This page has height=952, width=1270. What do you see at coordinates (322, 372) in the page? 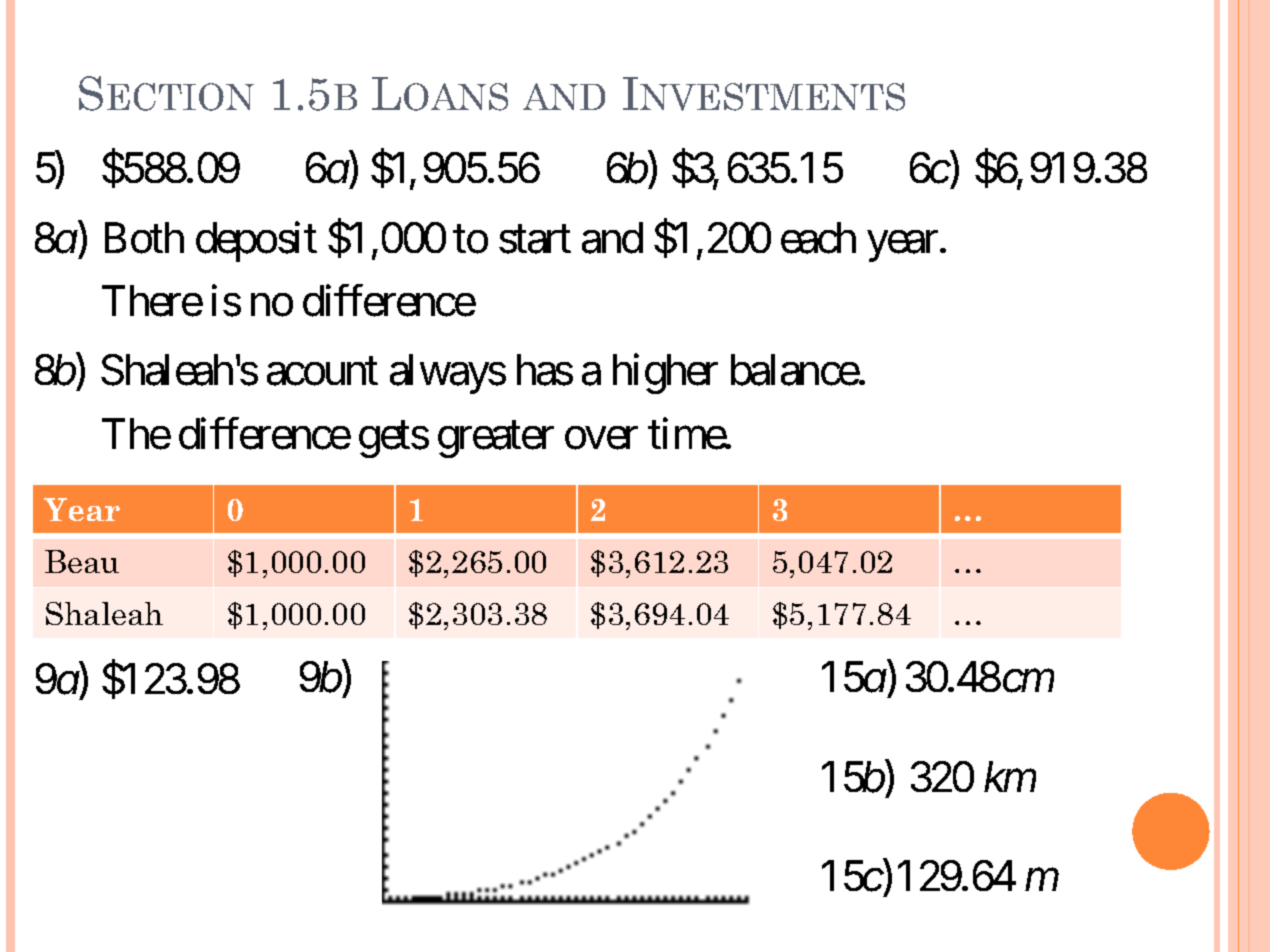
I see `acount` at bounding box center [322, 372].
